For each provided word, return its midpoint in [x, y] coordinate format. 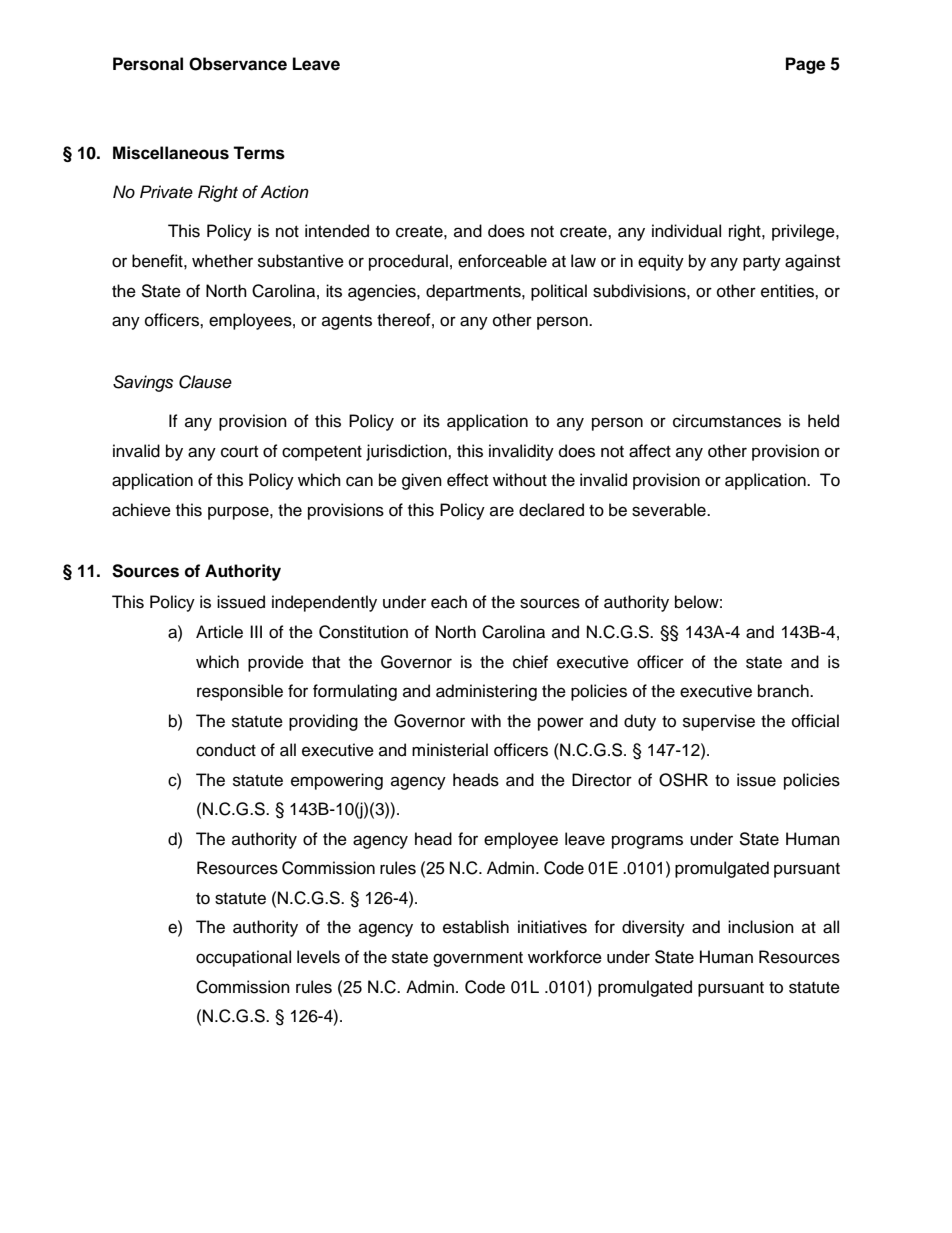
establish [476, 927]
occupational [243, 958]
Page [805, 65]
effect [467, 480]
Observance [238, 64]
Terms [259, 153]
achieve [141, 510]
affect [650, 451]
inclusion [761, 927]
